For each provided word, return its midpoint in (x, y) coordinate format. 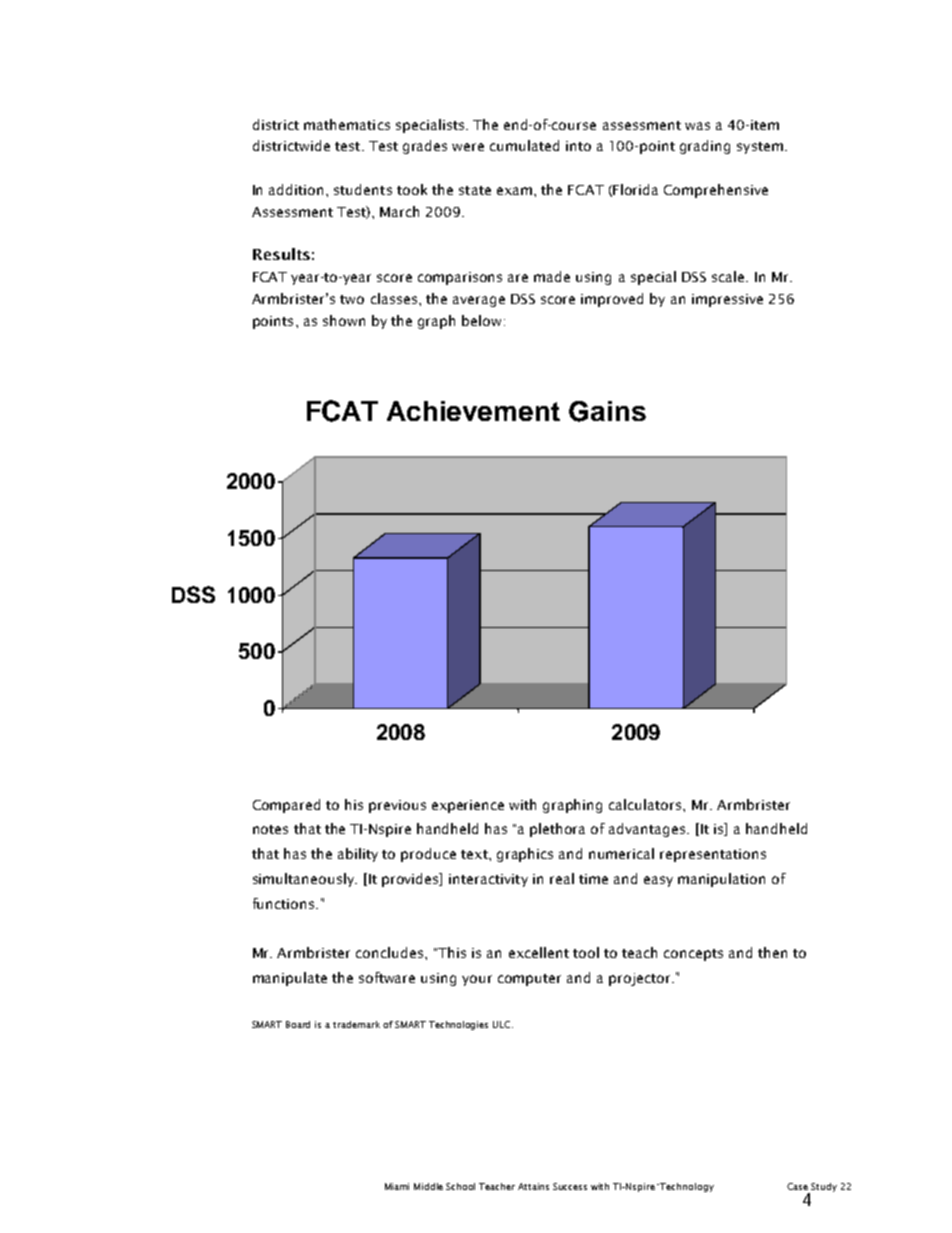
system (760, 148)
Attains (533, 1186)
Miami (397, 1186)
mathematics (347, 124)
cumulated (524, 145)
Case (797, 1186)
